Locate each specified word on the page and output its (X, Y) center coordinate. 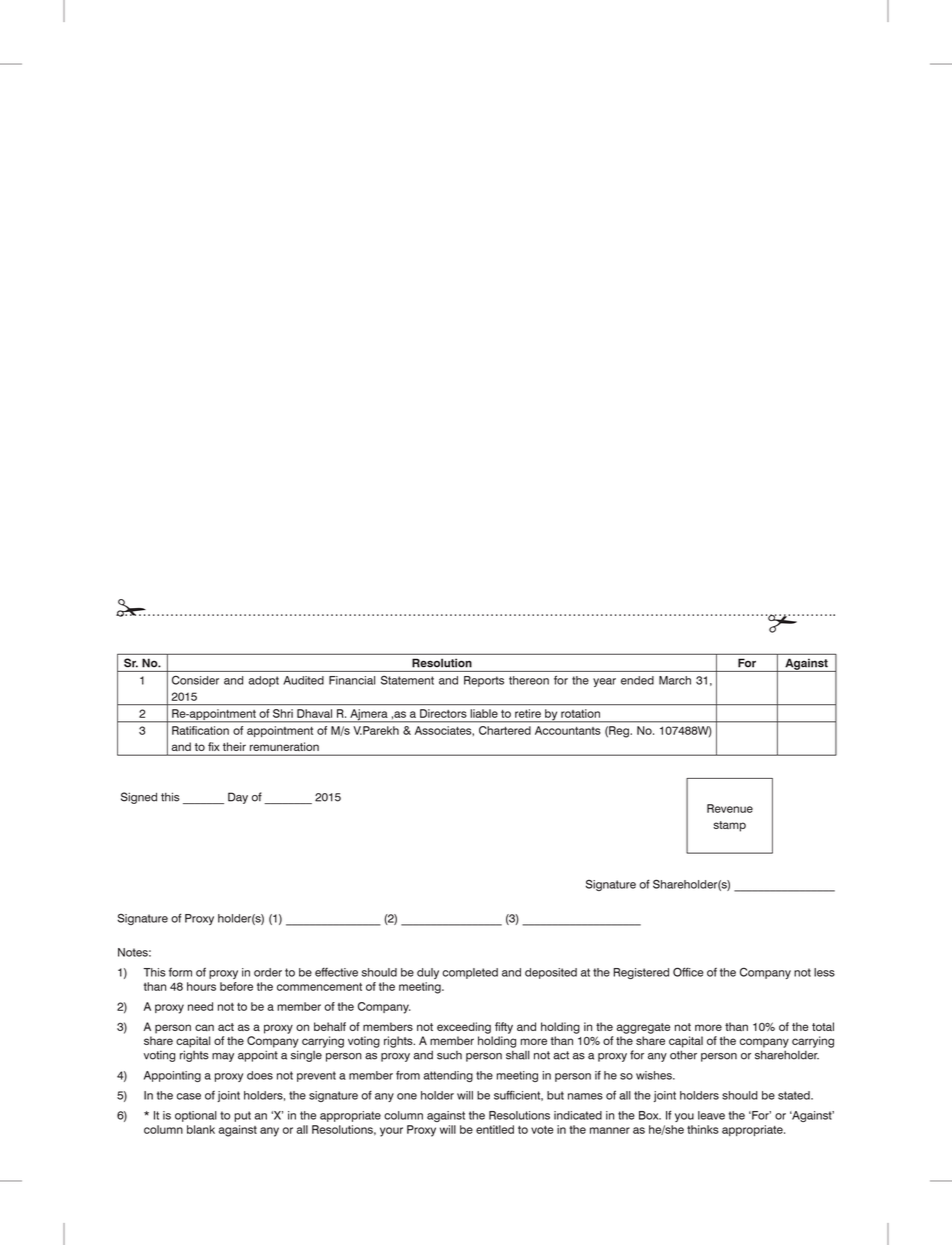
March (675, 680)
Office (688, 972)
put (242, 1116)
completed (470, 973)
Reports (484, 681)
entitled (495, 1129)
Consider (195, 680)
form (180, 972)
